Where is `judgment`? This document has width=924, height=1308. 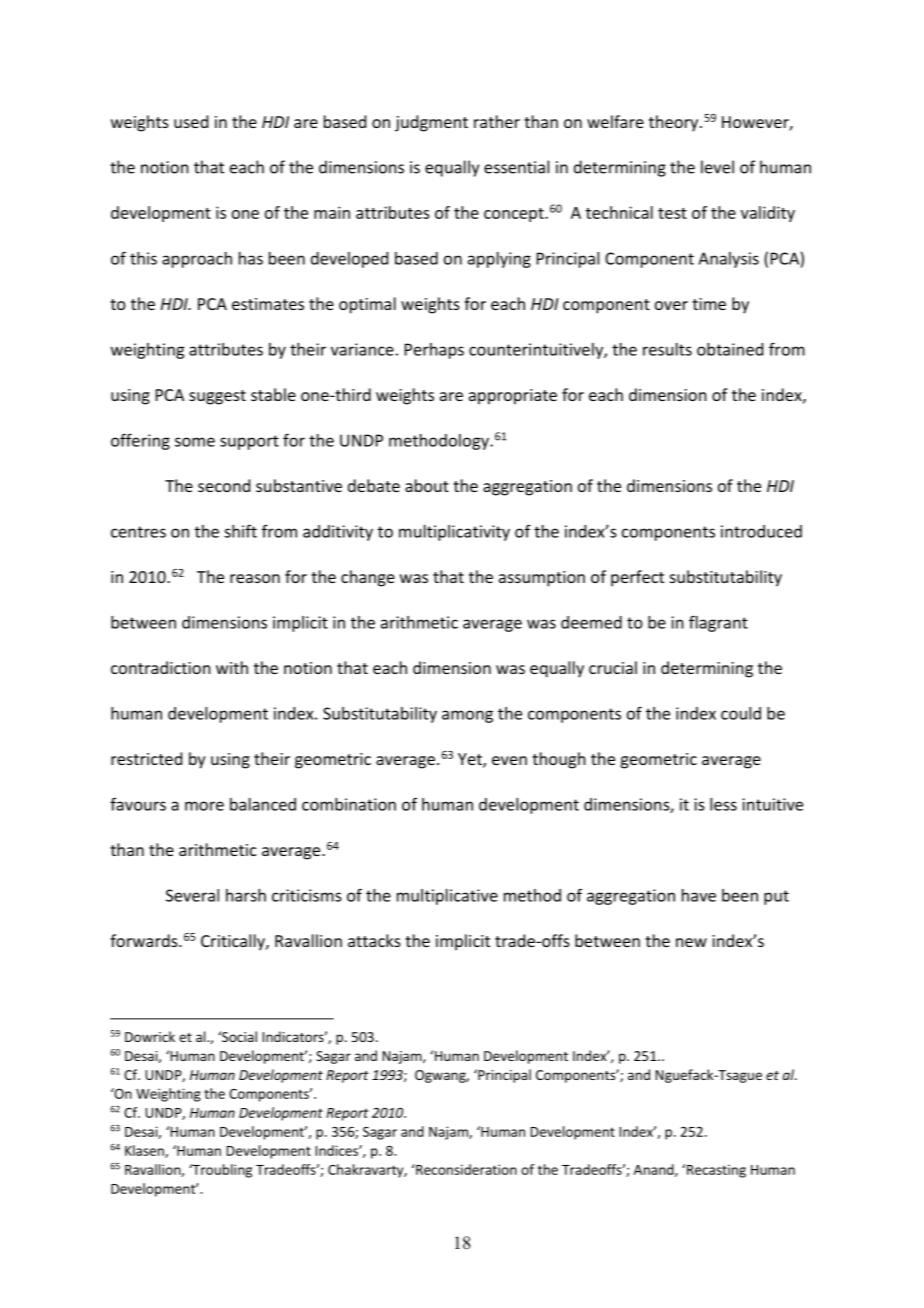
judgment is located at coordinates (431, 123).
